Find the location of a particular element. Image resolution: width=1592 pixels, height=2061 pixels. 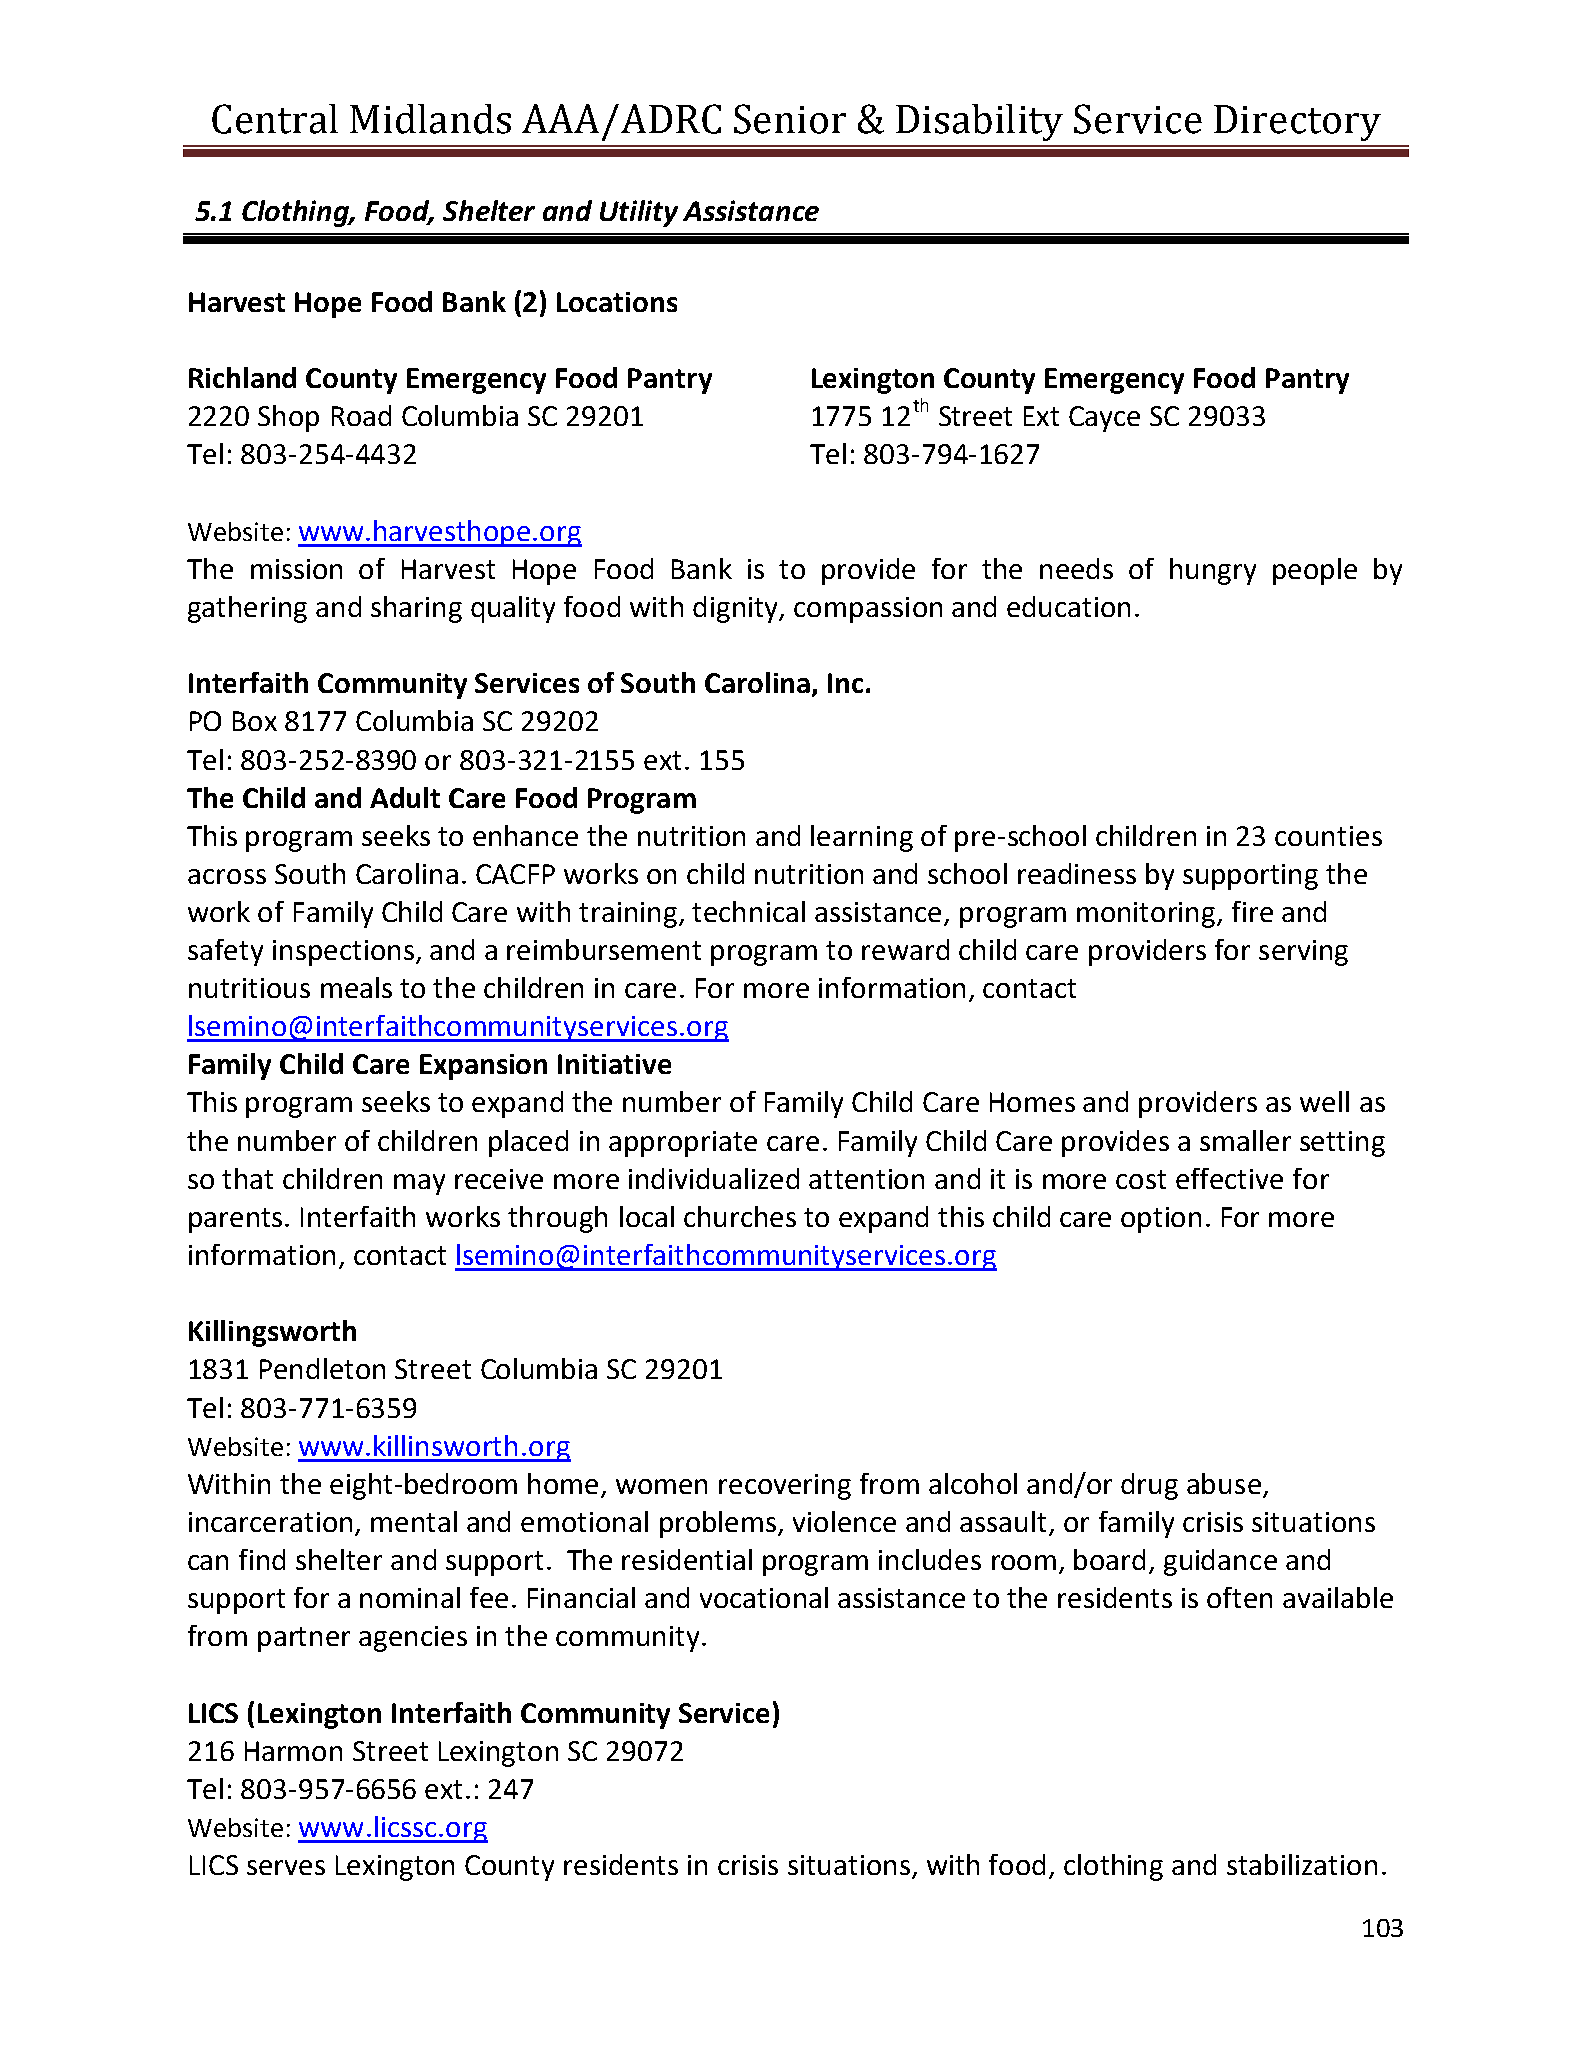

Cayce is located at coordinates (1104, 419).
